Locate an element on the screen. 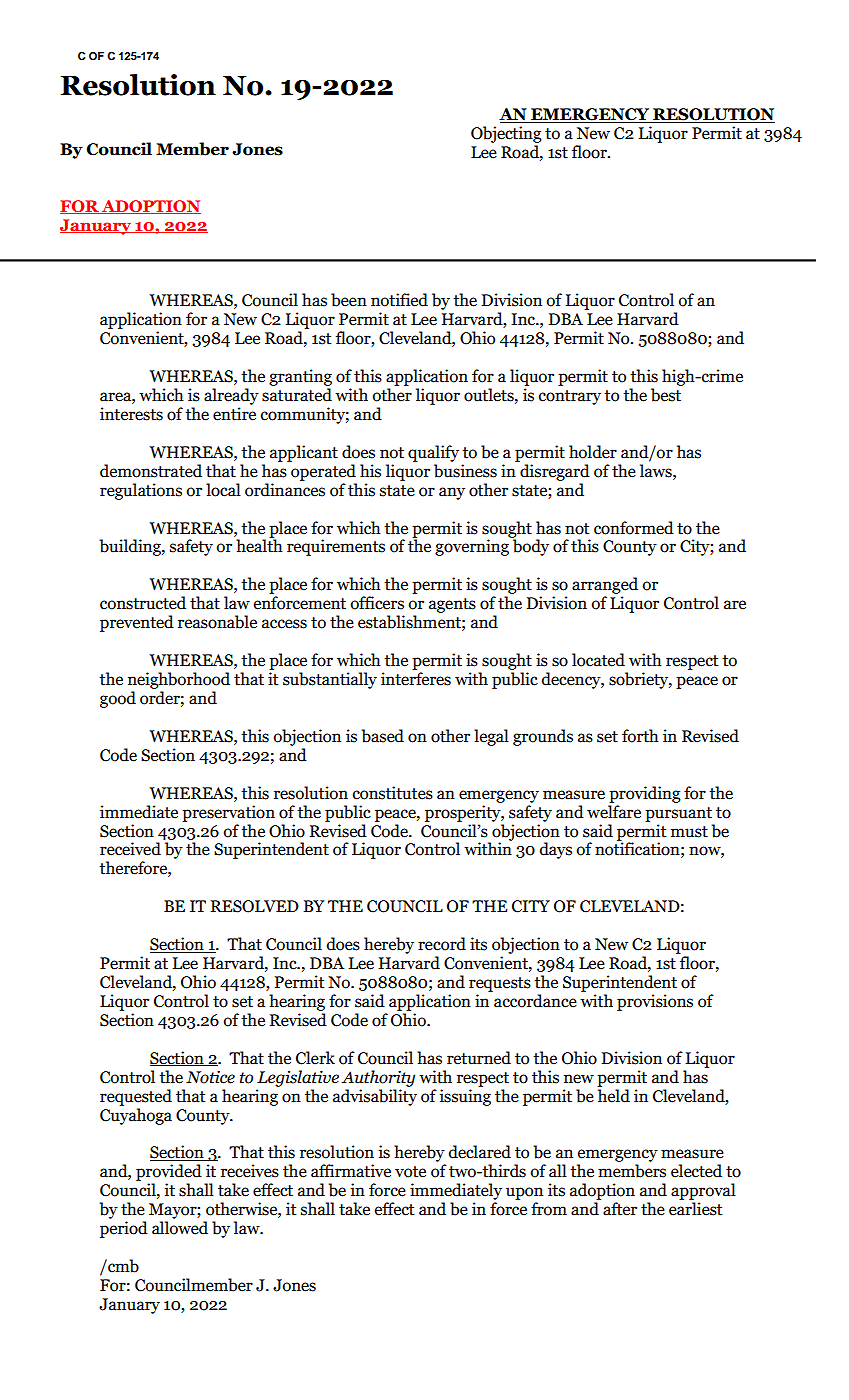 This screenshot has height=1400, width=849. neighborhood is located at coordinates (179, 680).
